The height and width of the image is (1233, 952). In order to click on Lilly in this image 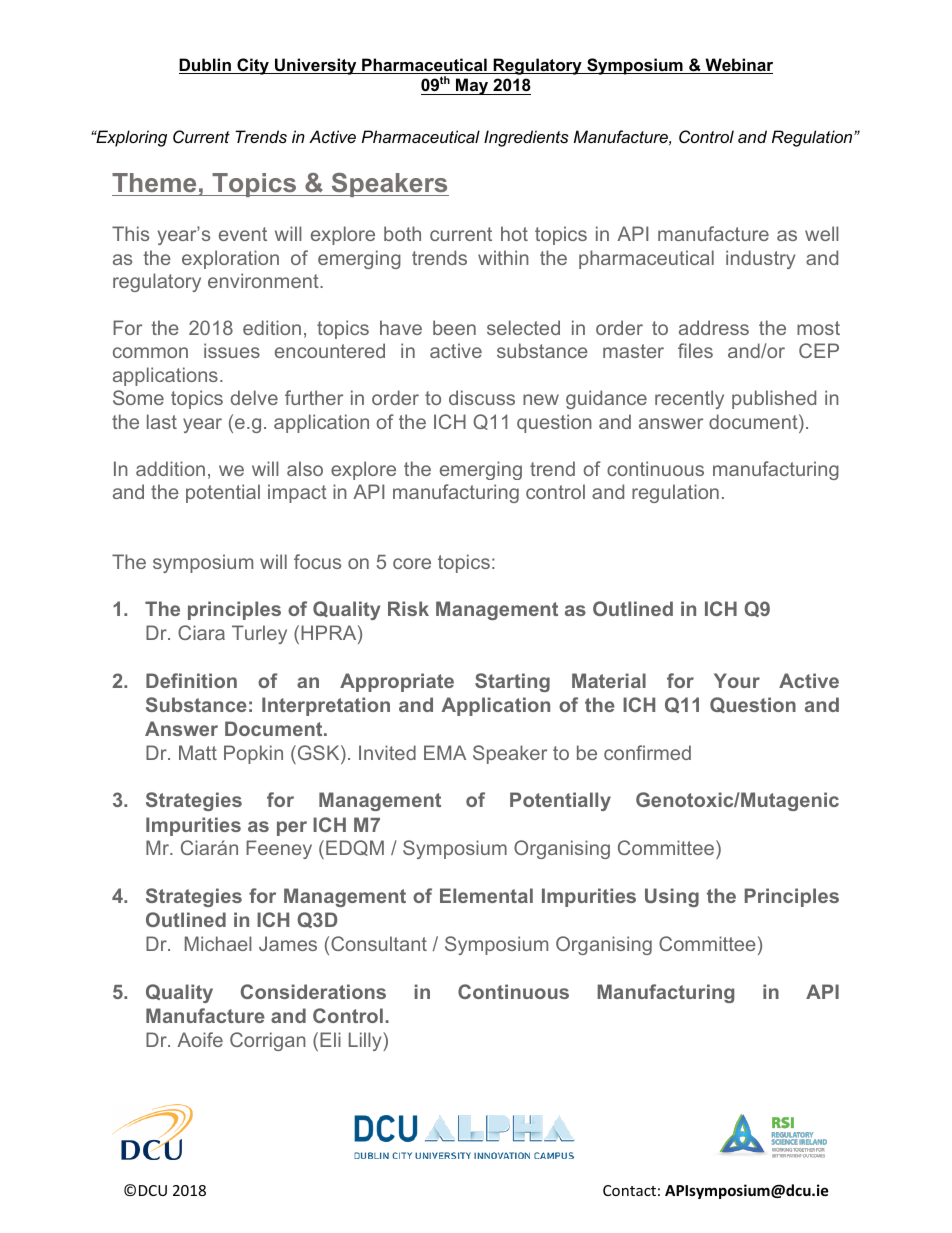, I will do `click(366, 1041)`.
